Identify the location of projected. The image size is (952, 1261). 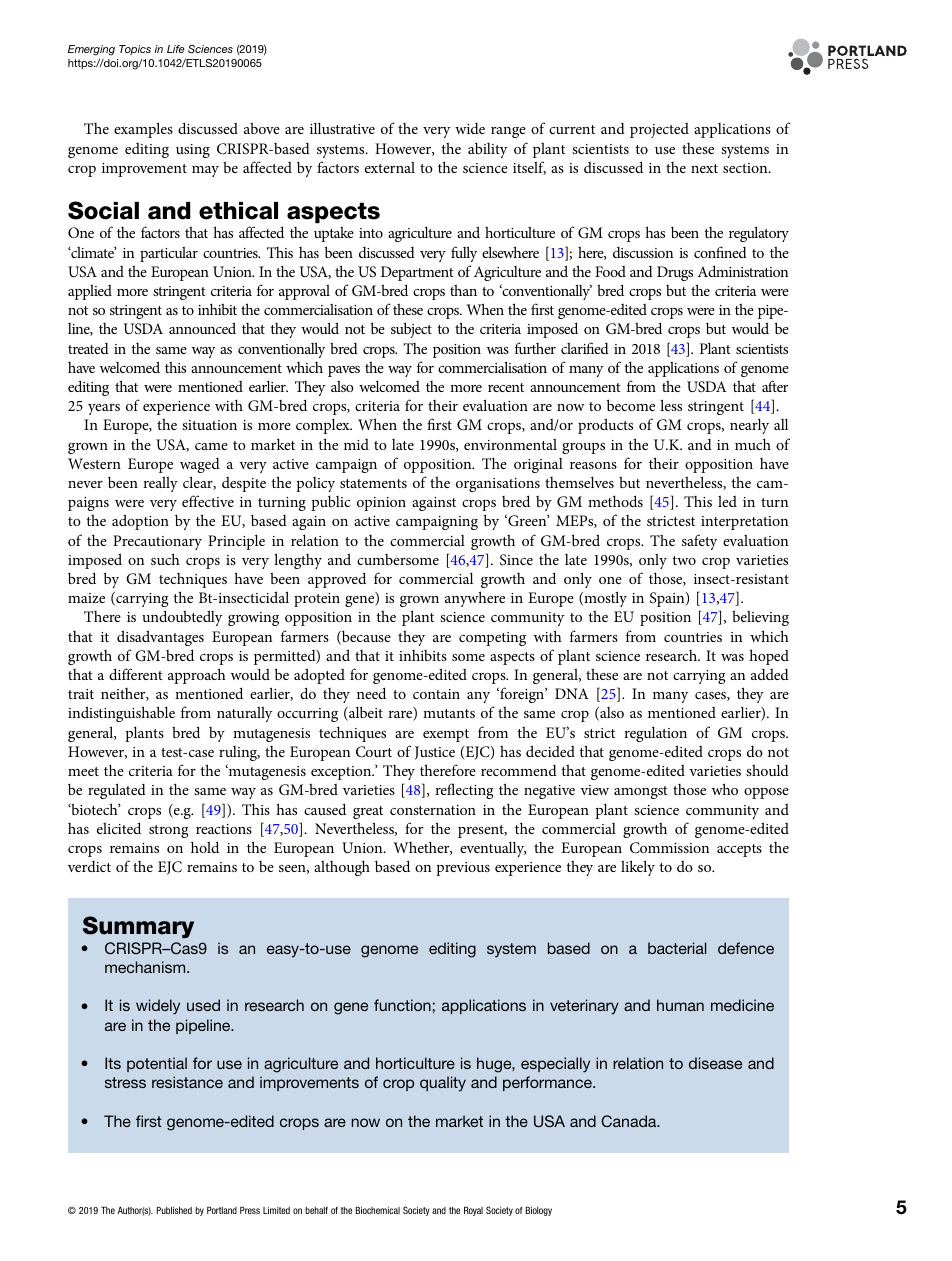
(659, 130).
